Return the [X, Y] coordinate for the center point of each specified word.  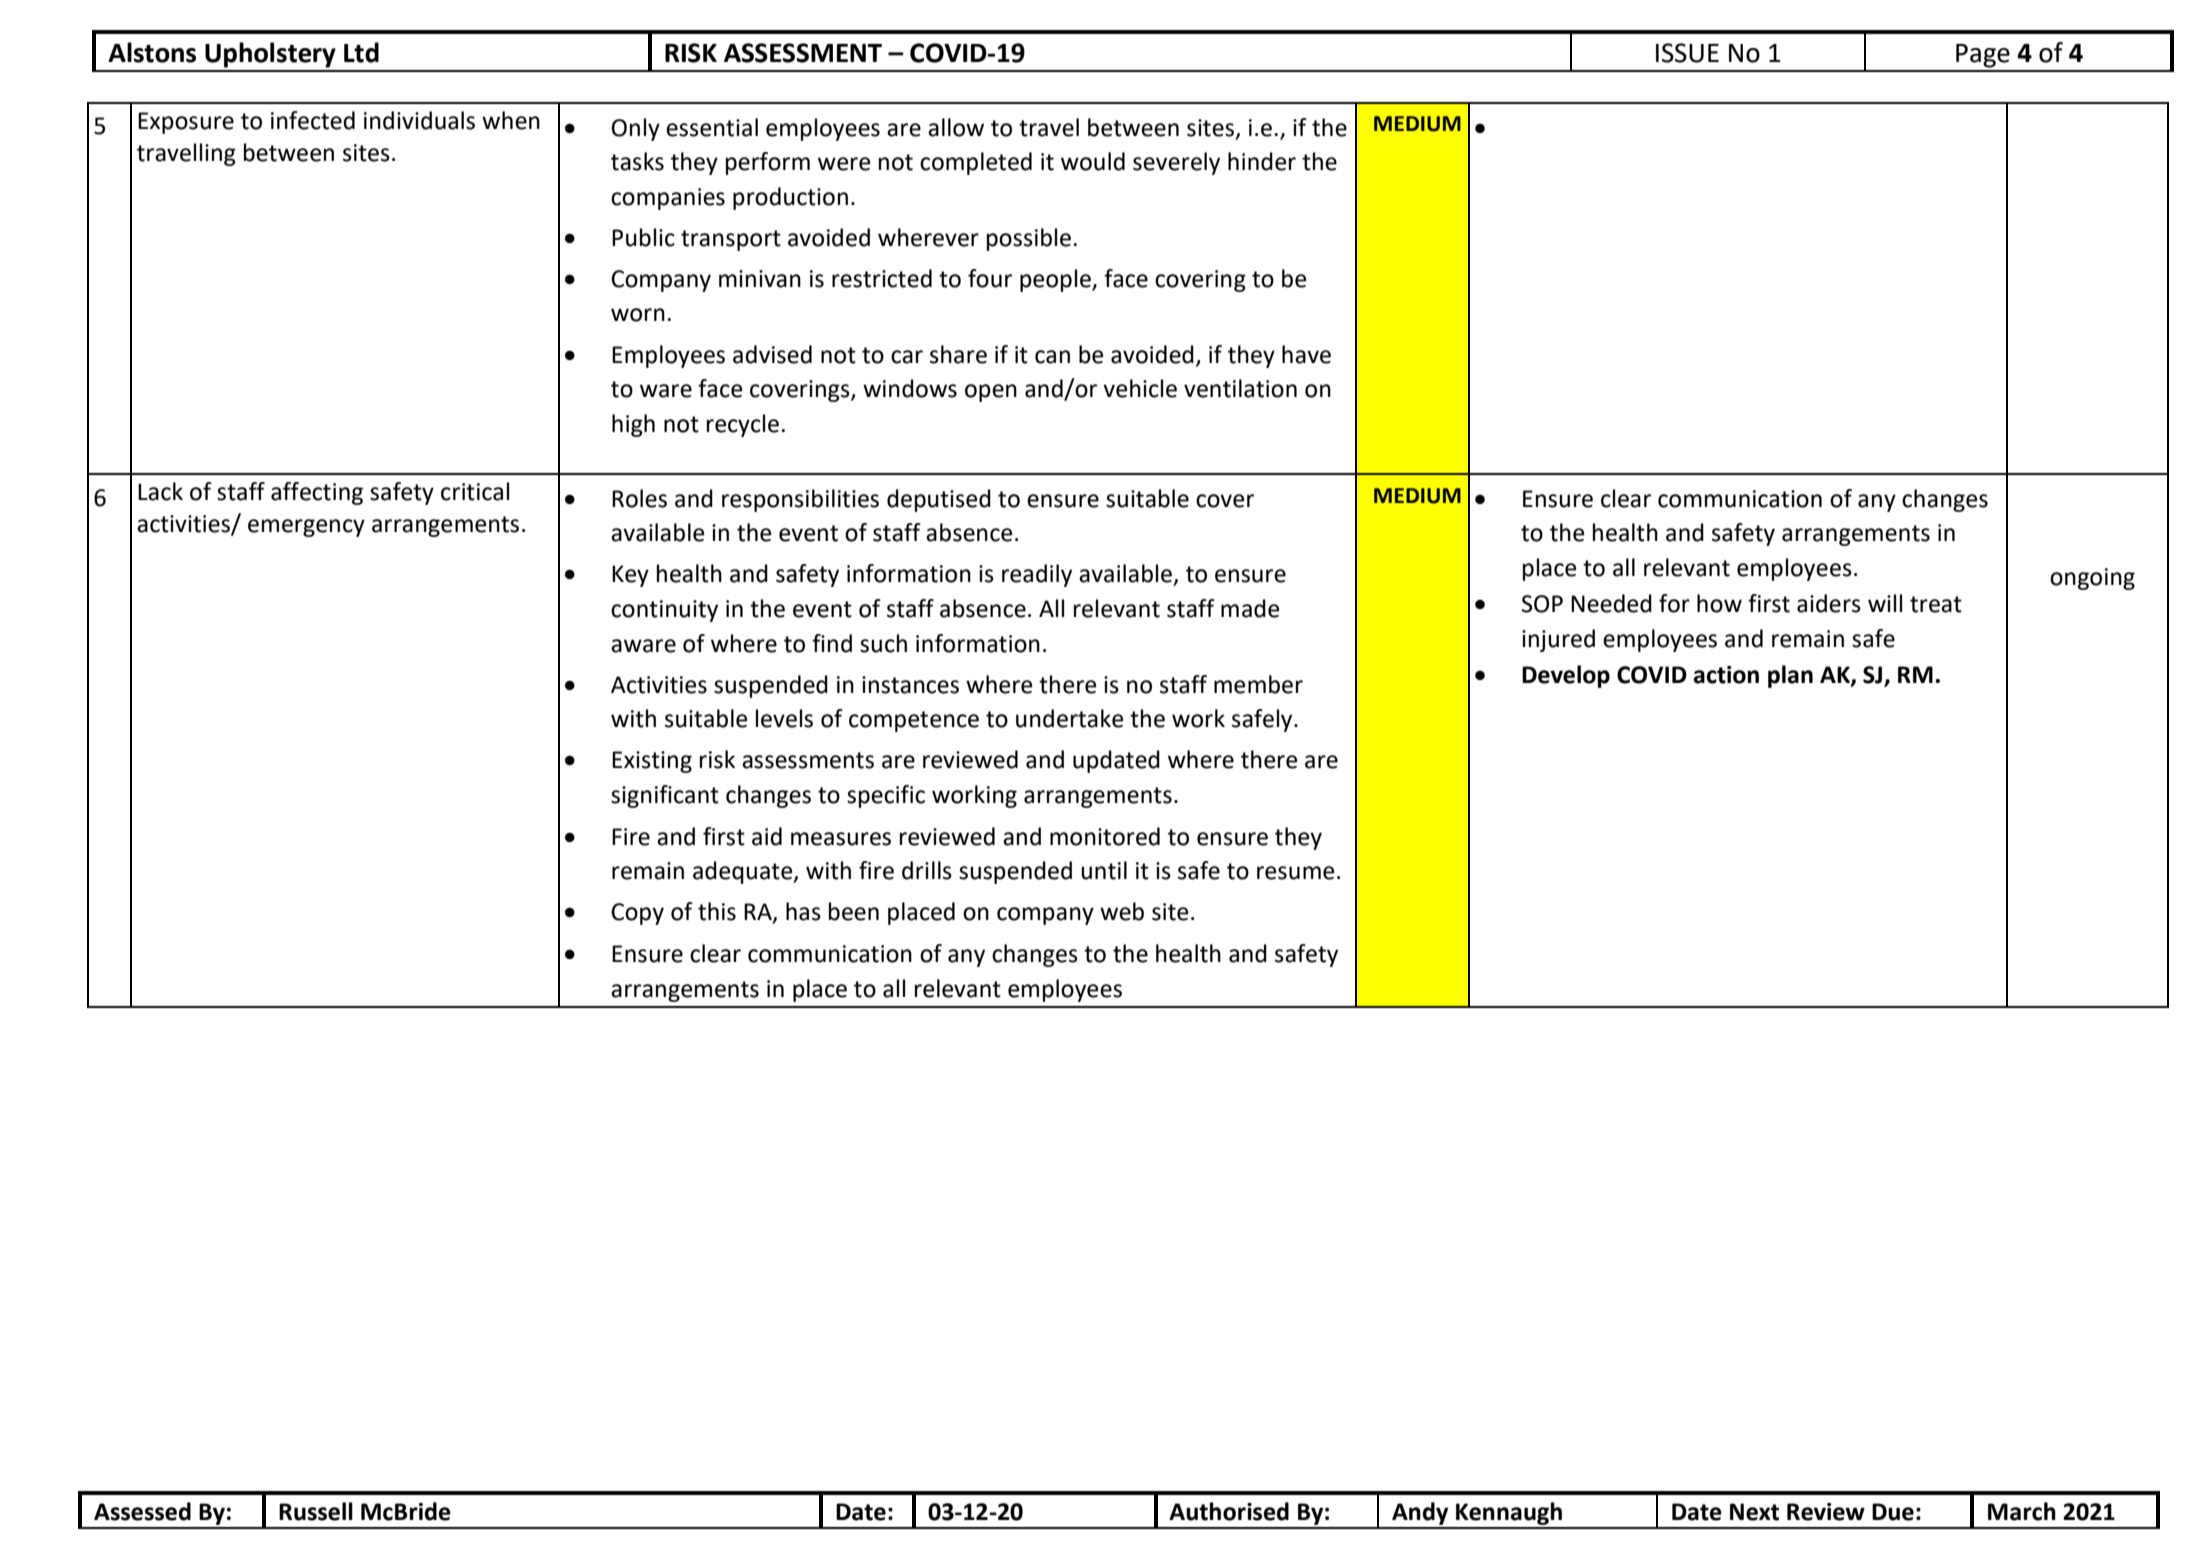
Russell [316, 1511]
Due [1893, 1512]
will [1885, 603]
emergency [306, 528]
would [1093, 161]
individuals [419, 120]
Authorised [1229, 1511]
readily [1037, 575]
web [1122, 911]
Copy [637, 914]
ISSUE [1687, 53]
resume [1295, 873]
